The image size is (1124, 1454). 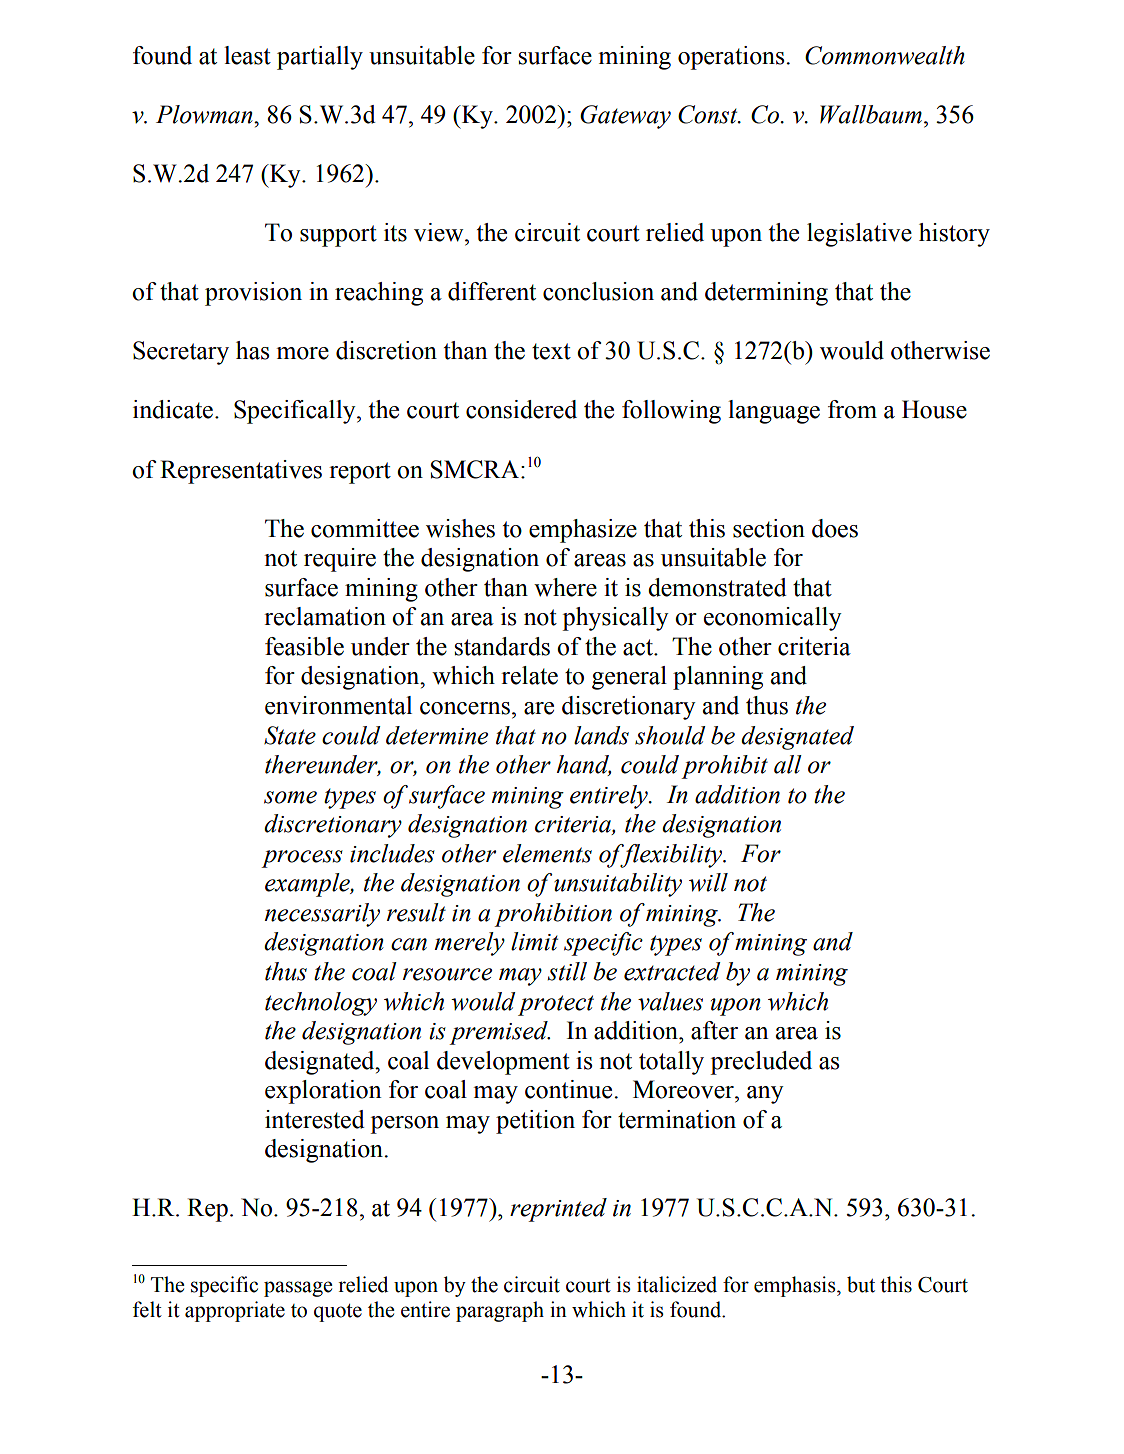 I want to click on feasible, so click(x=304, y=646).
